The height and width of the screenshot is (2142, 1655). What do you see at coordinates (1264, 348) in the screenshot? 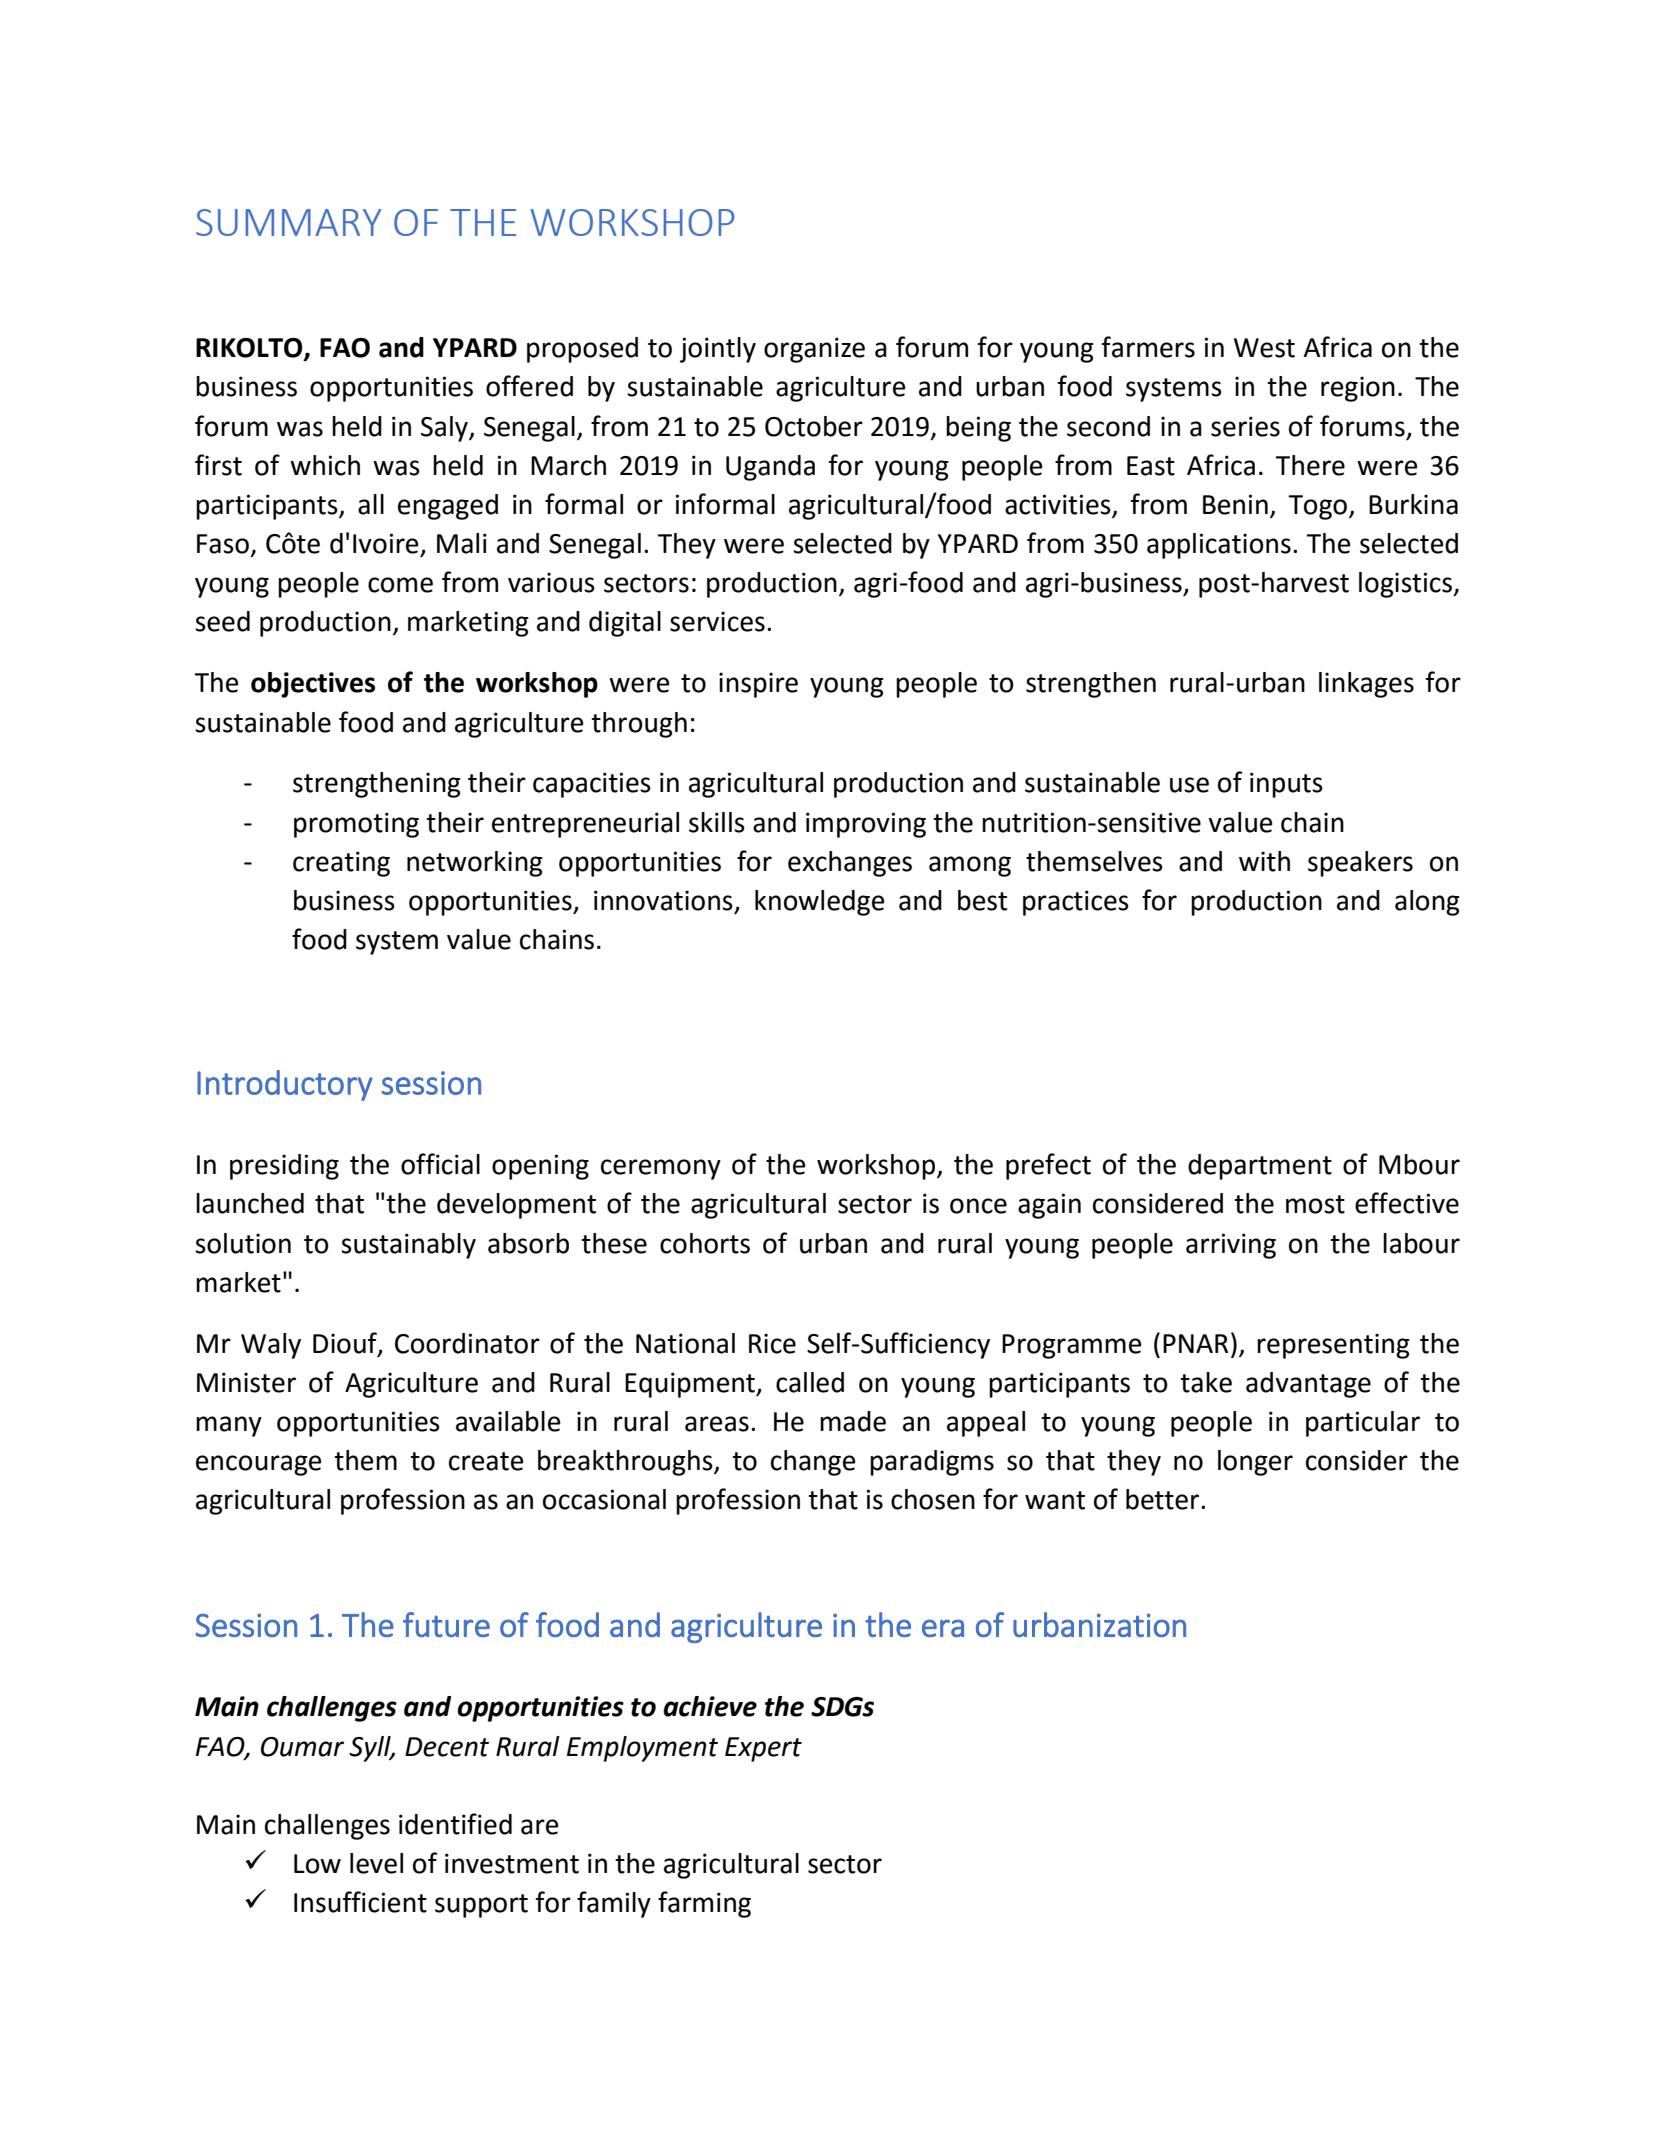
I see `West` at bounding box center [1264, 348].
